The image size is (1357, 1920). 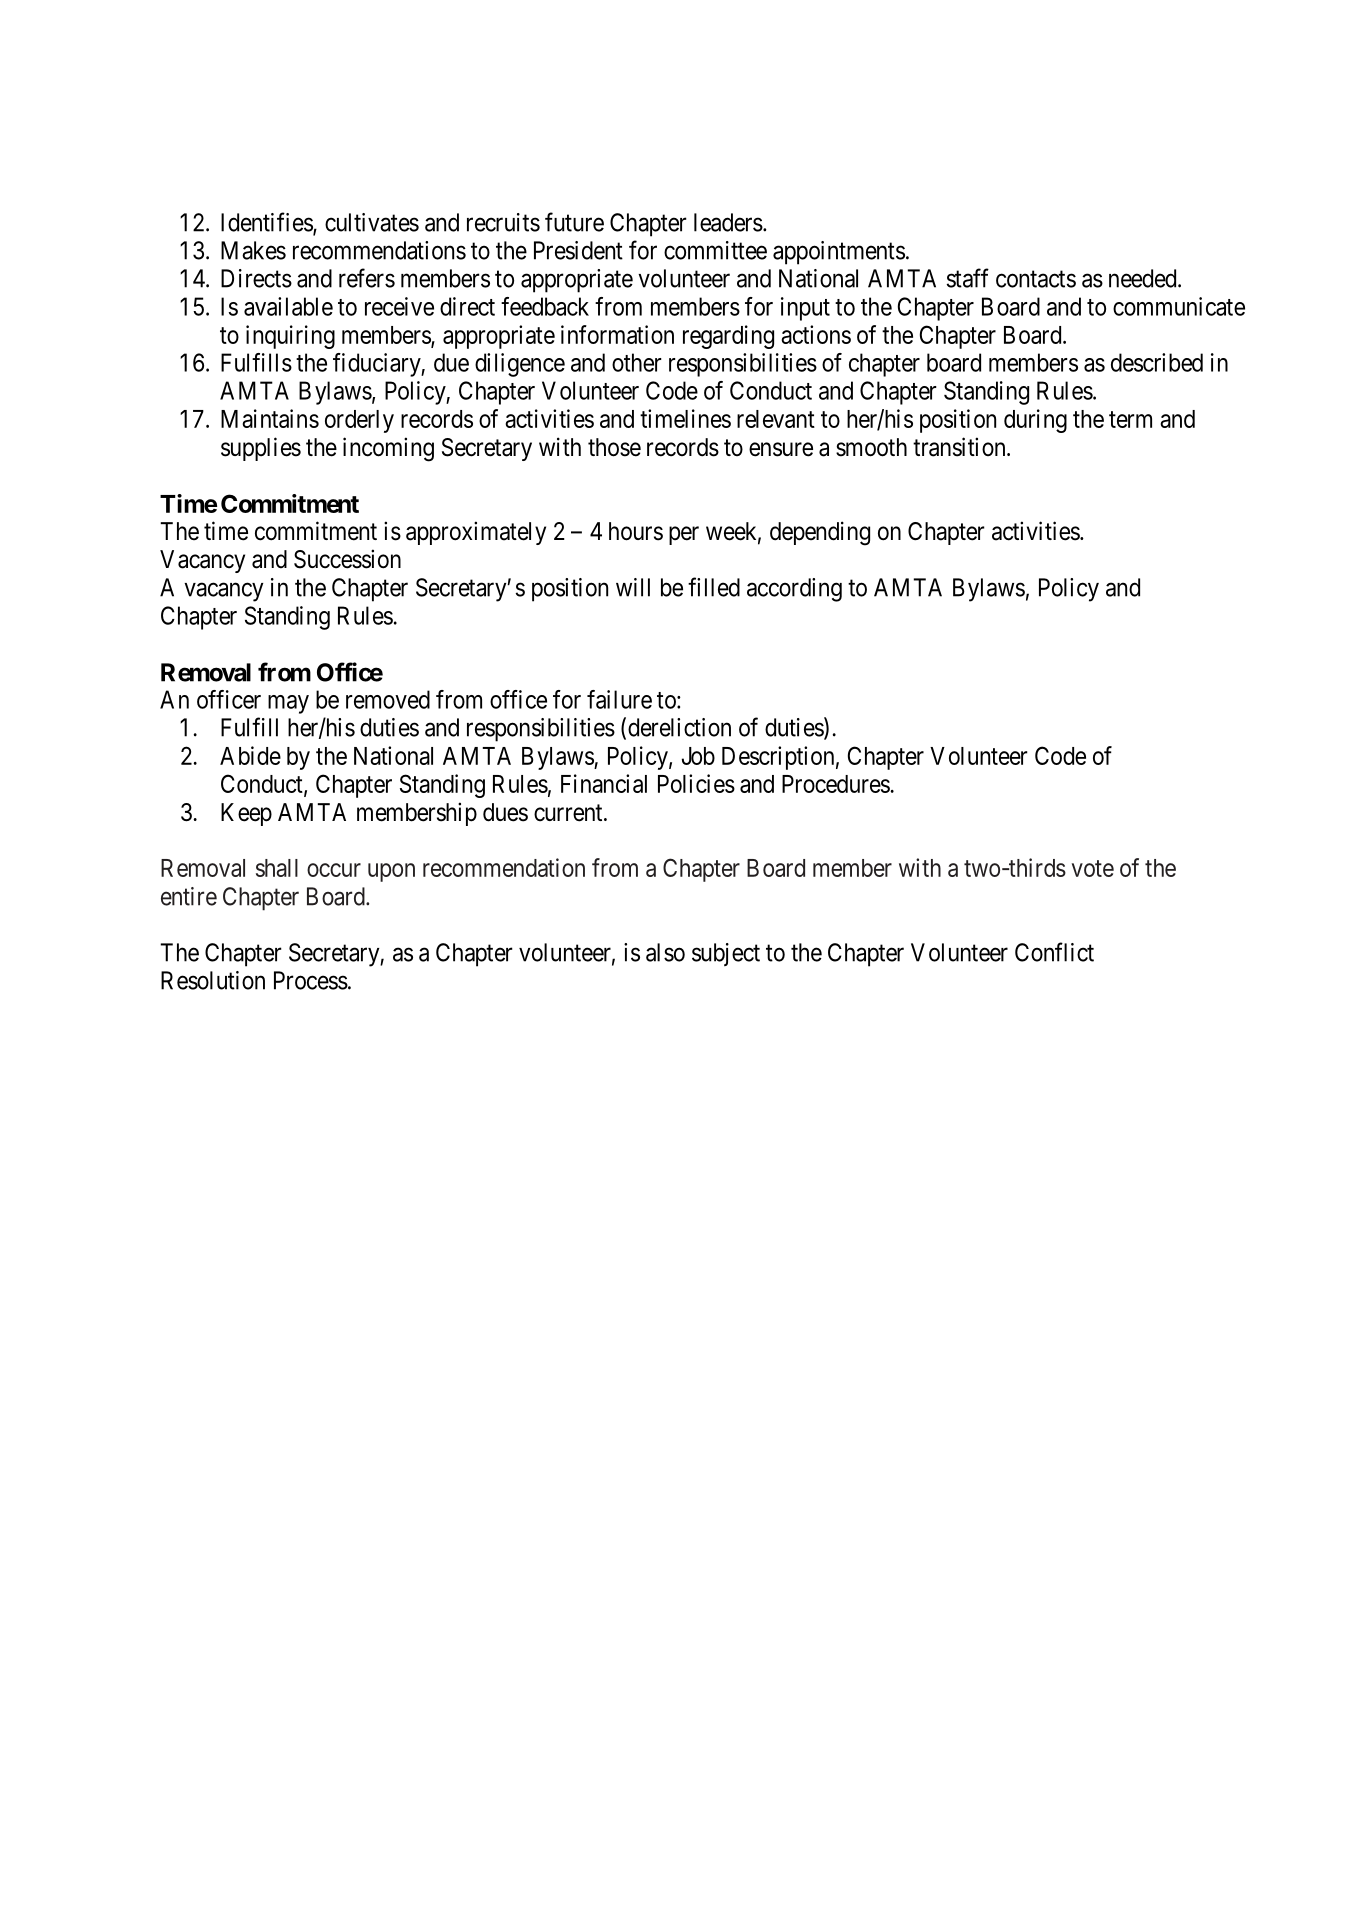 I want to click on dereliction, so click(x=679, y=727).
